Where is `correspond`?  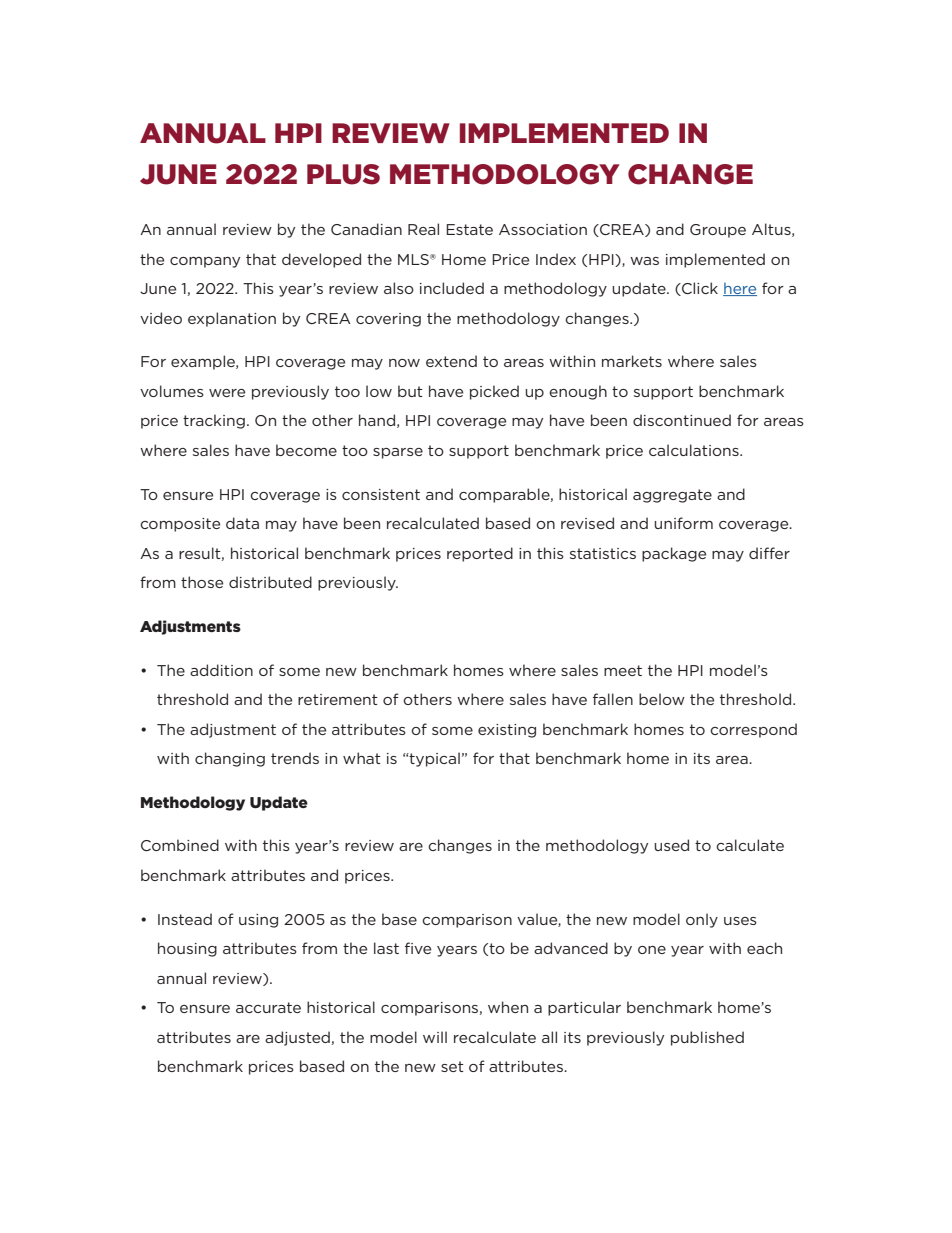 correspond is located at coordinates (753, 730).
